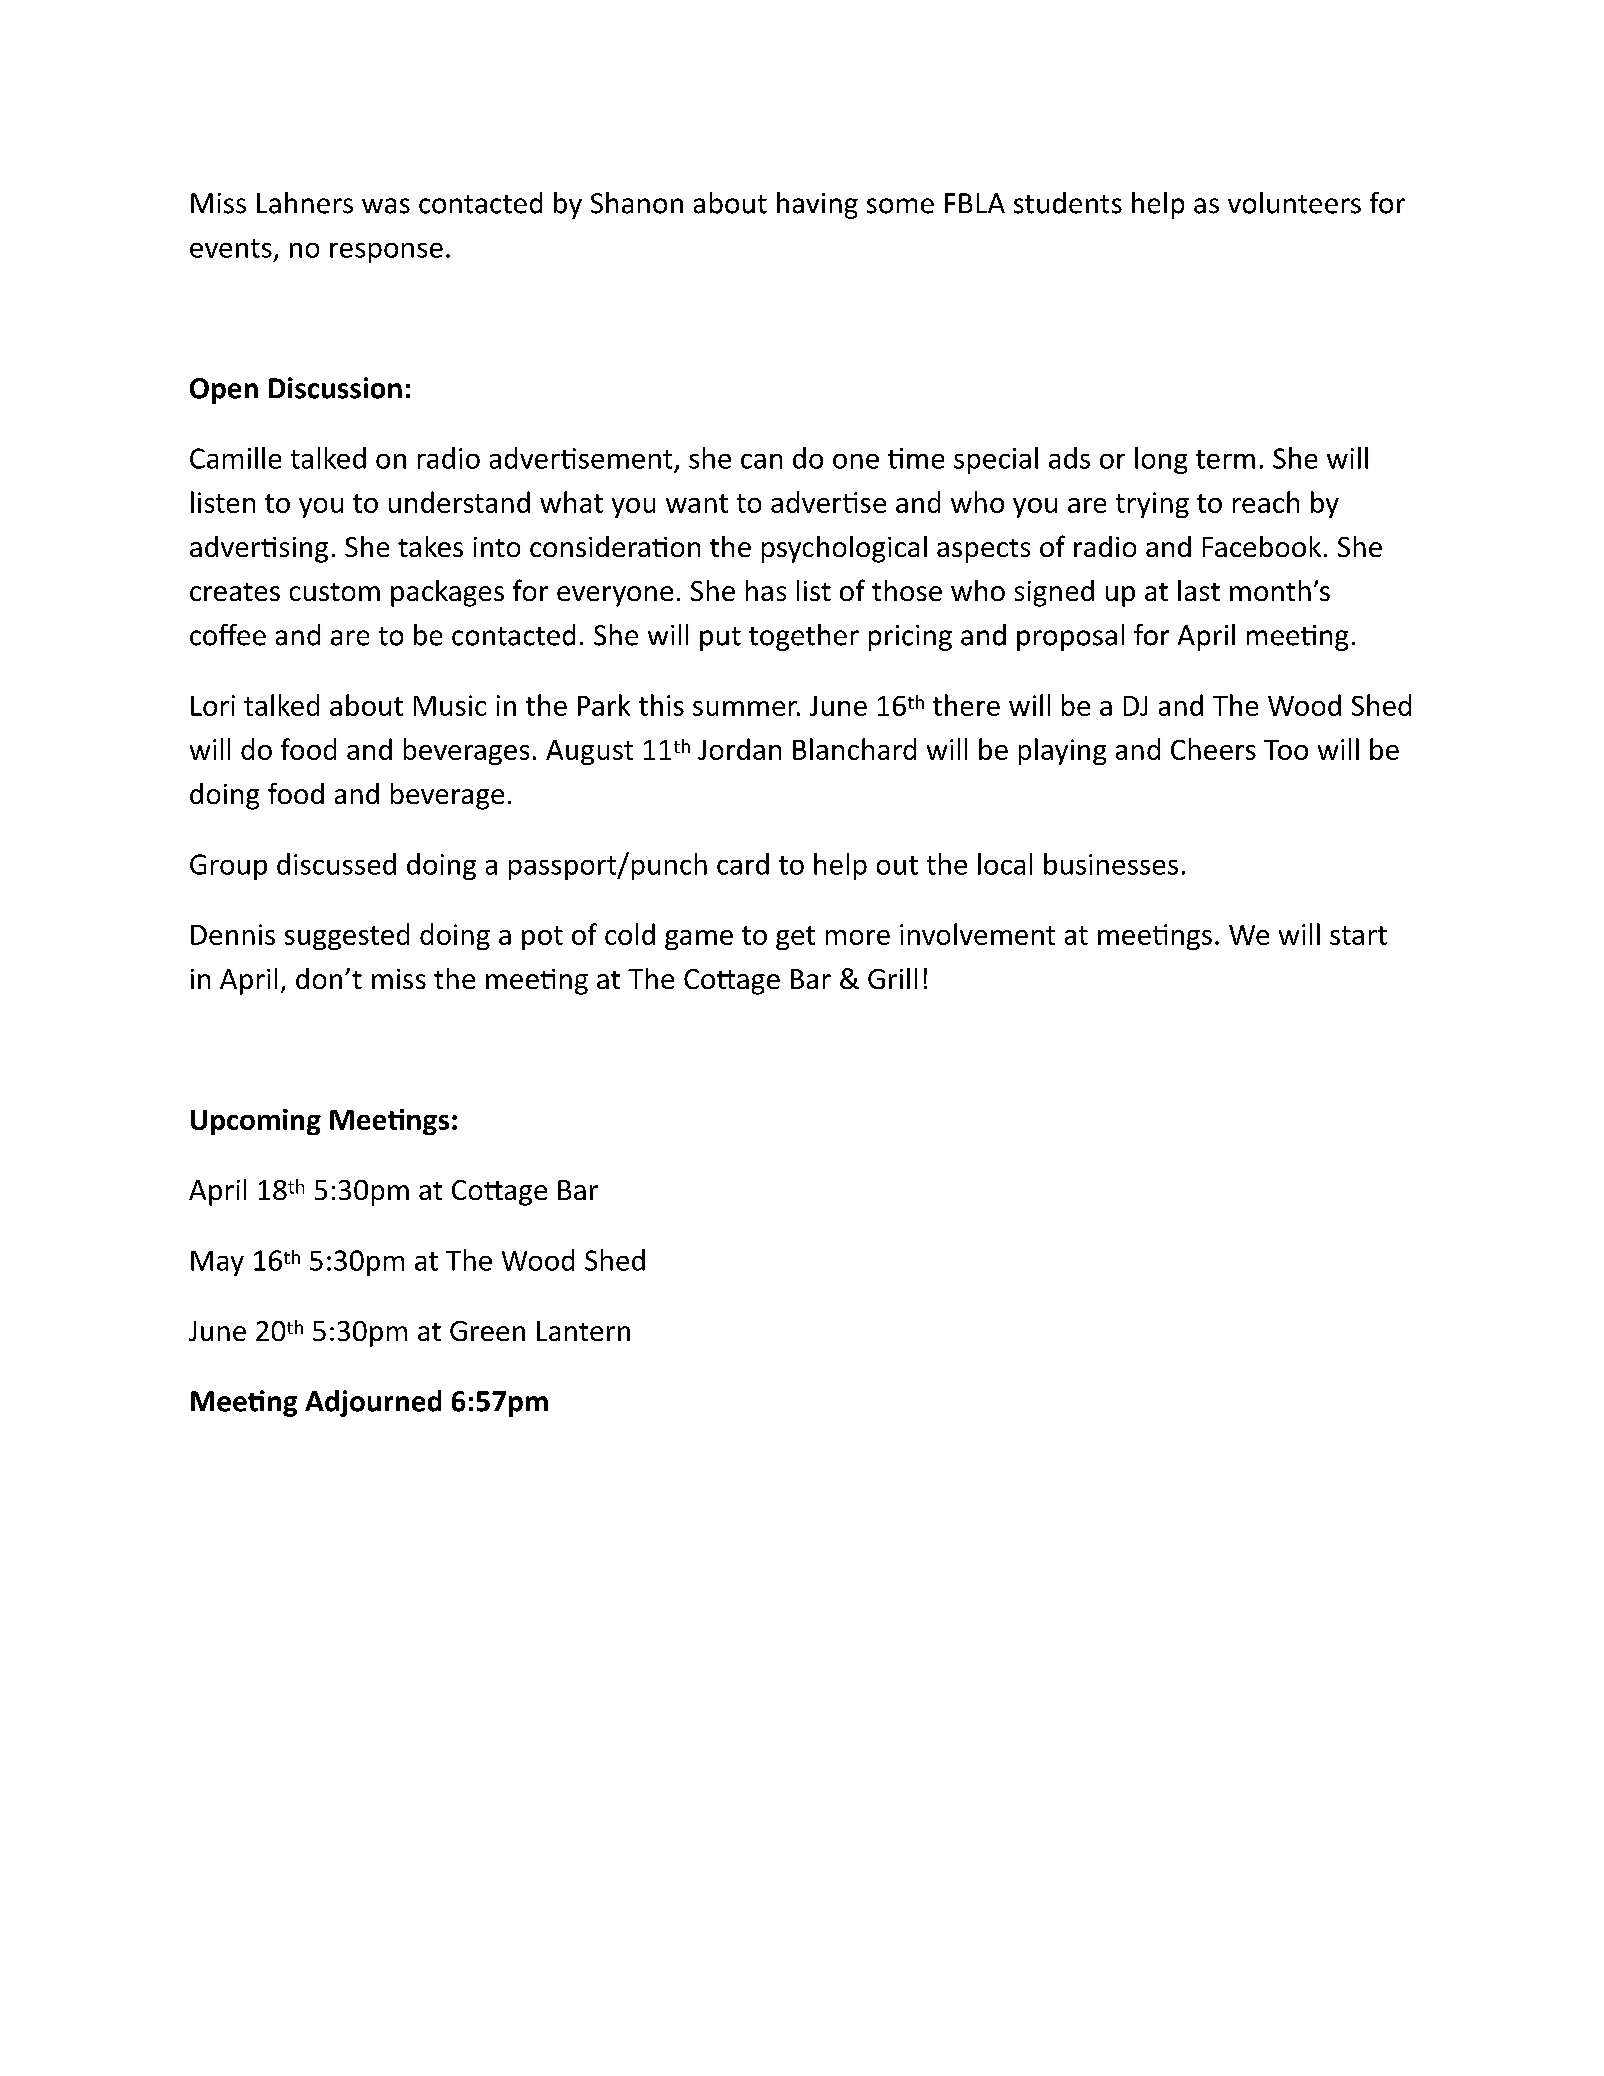 This screenshot has height=2076, width=1604. What do you see at coordinates (217, 1263) in the screenshot?
I see `May` at bounding box center [217, 1263].
